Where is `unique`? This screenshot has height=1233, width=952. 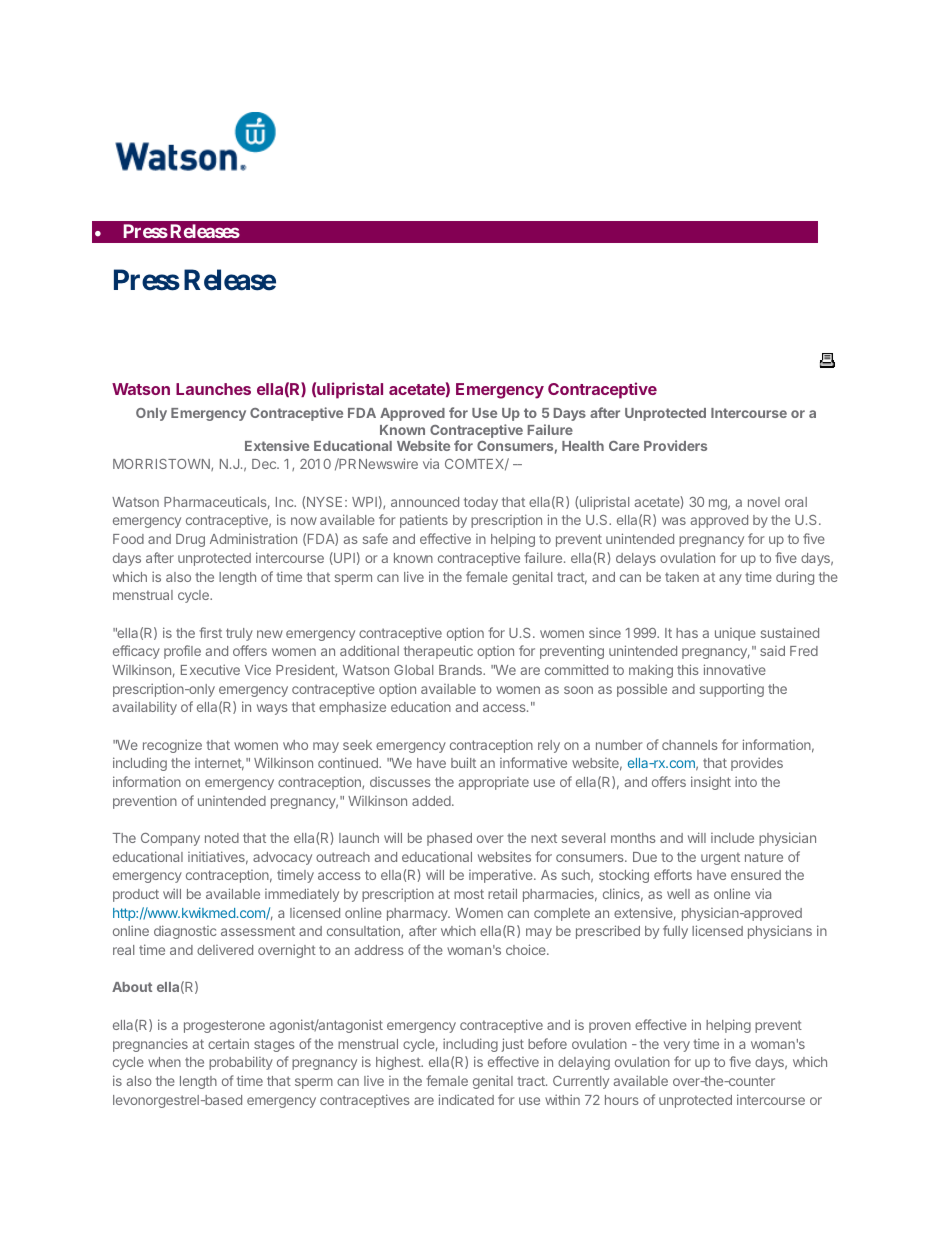 unique is located at coordinates (735, 634).
